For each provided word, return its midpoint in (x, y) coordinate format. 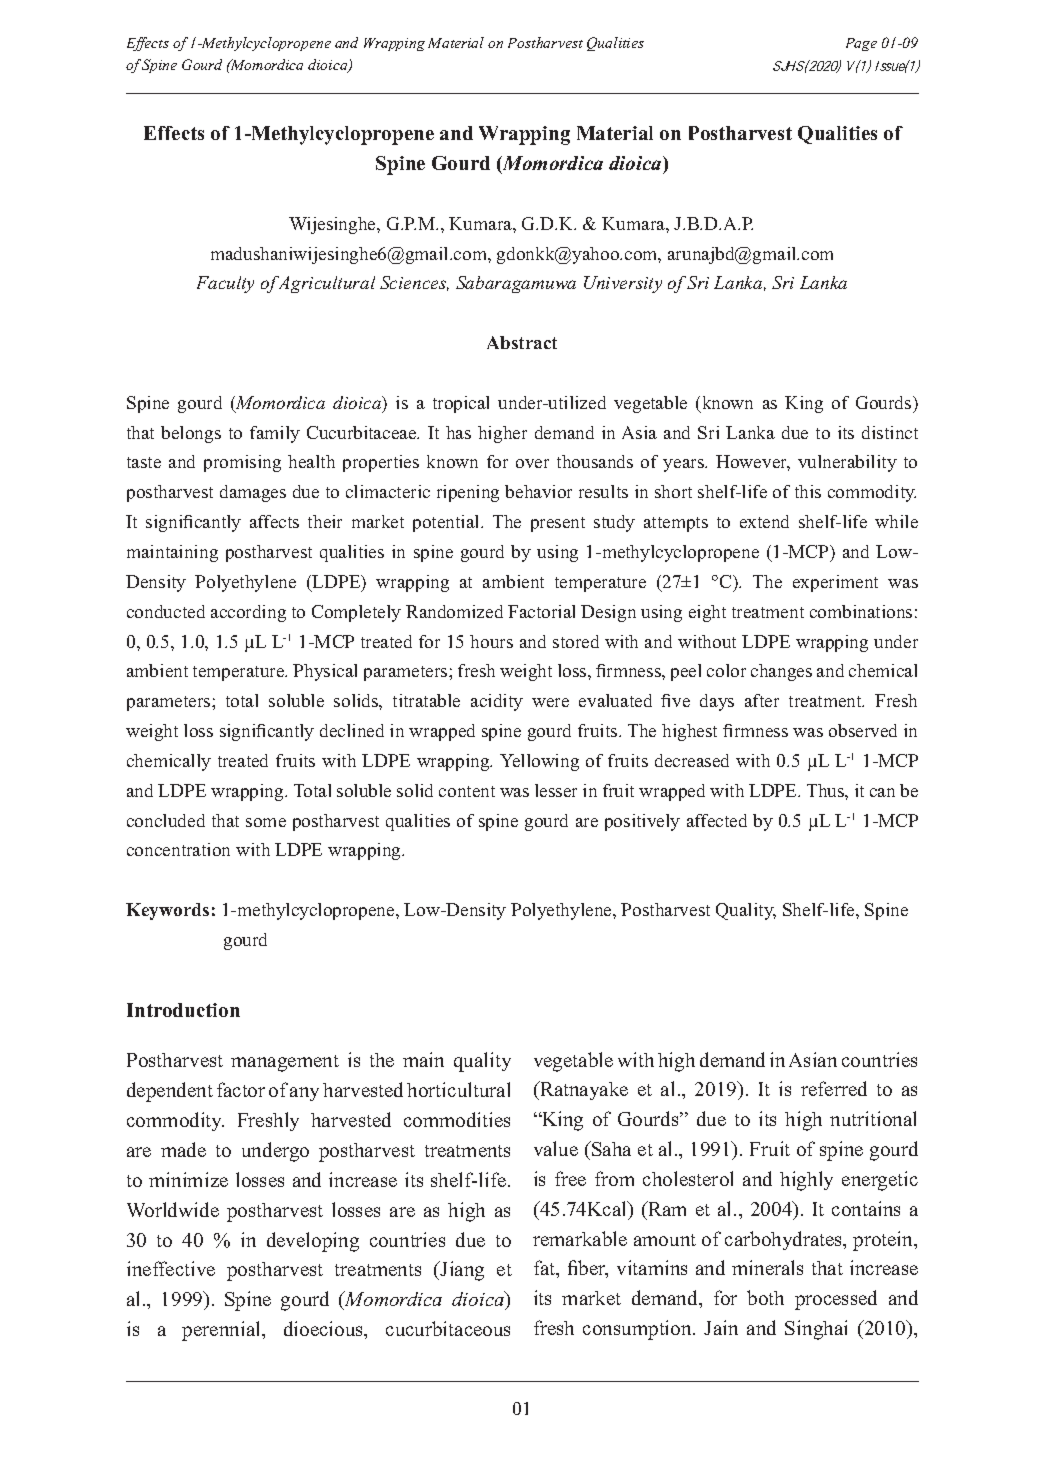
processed (836, 1300)
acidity (497, 702)
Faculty (225, 284)
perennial (222, 1331)
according (248, 613)
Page (861, 44)
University (623, 284)
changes (781, 672)
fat (546, 1269)
